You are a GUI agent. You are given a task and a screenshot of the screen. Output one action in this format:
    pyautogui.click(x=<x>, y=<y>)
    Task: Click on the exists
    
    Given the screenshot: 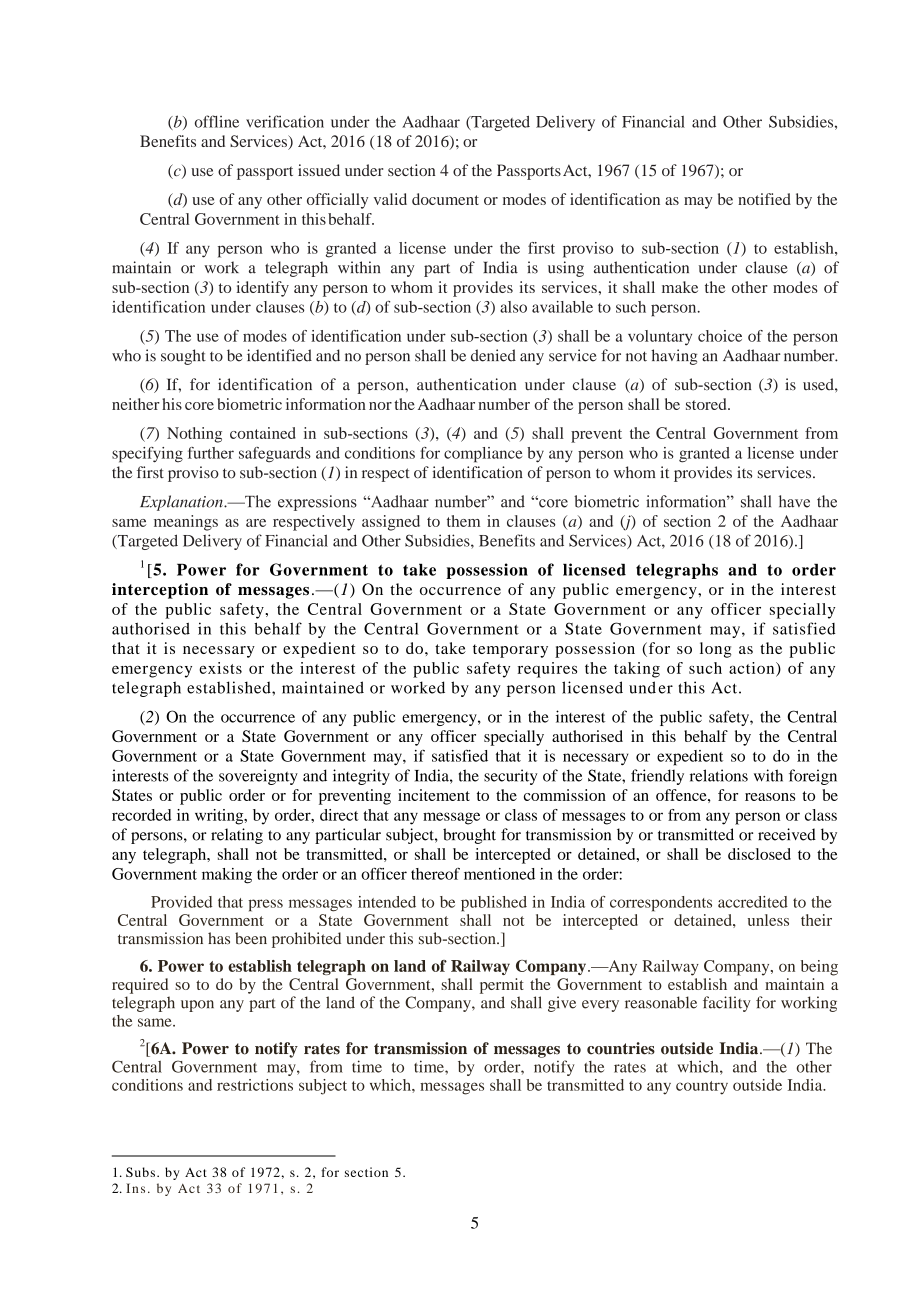 What is the action you would take?
    pyautogui.click(x=220, y=668)
